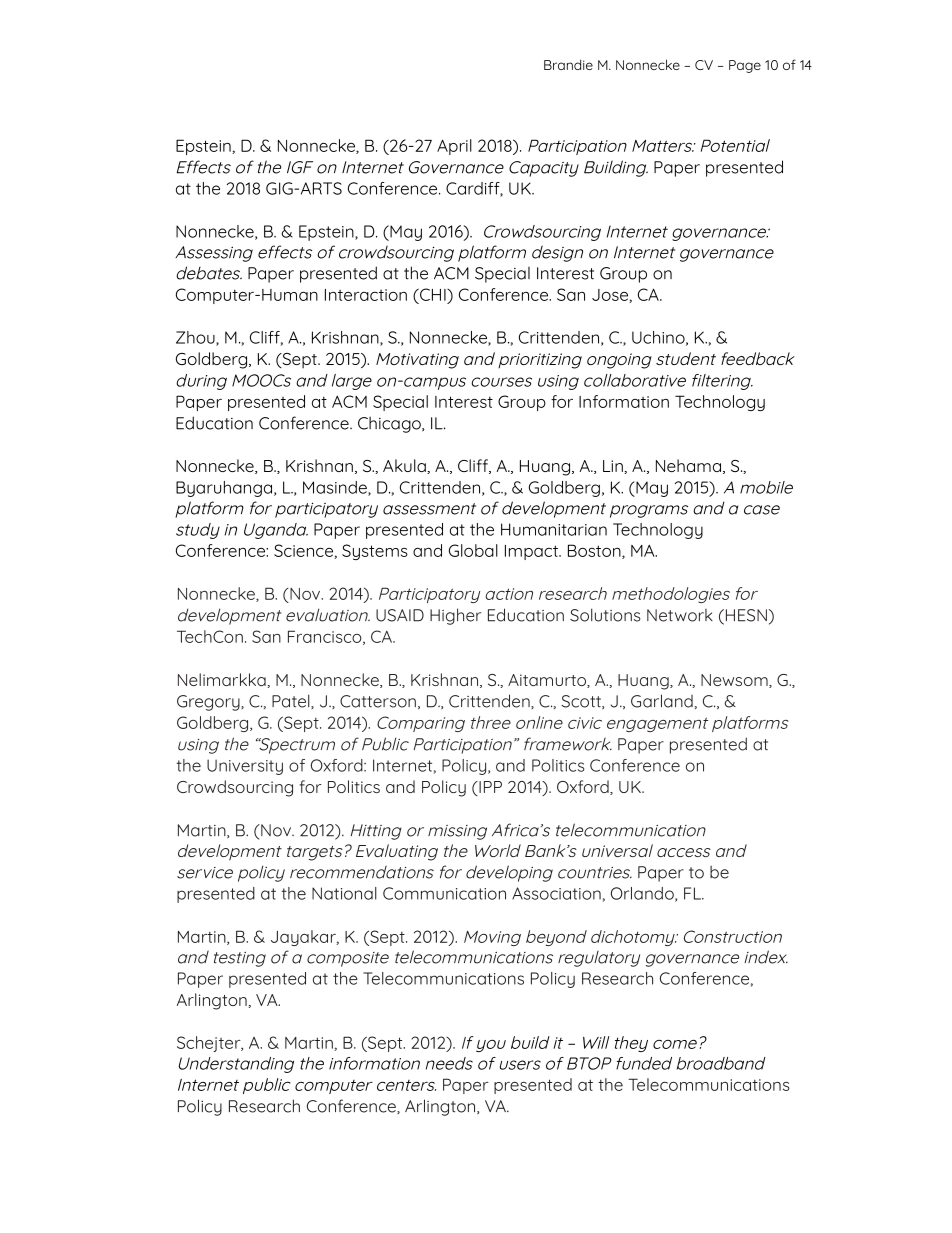  I want to click on Association, so click(556, 893).
